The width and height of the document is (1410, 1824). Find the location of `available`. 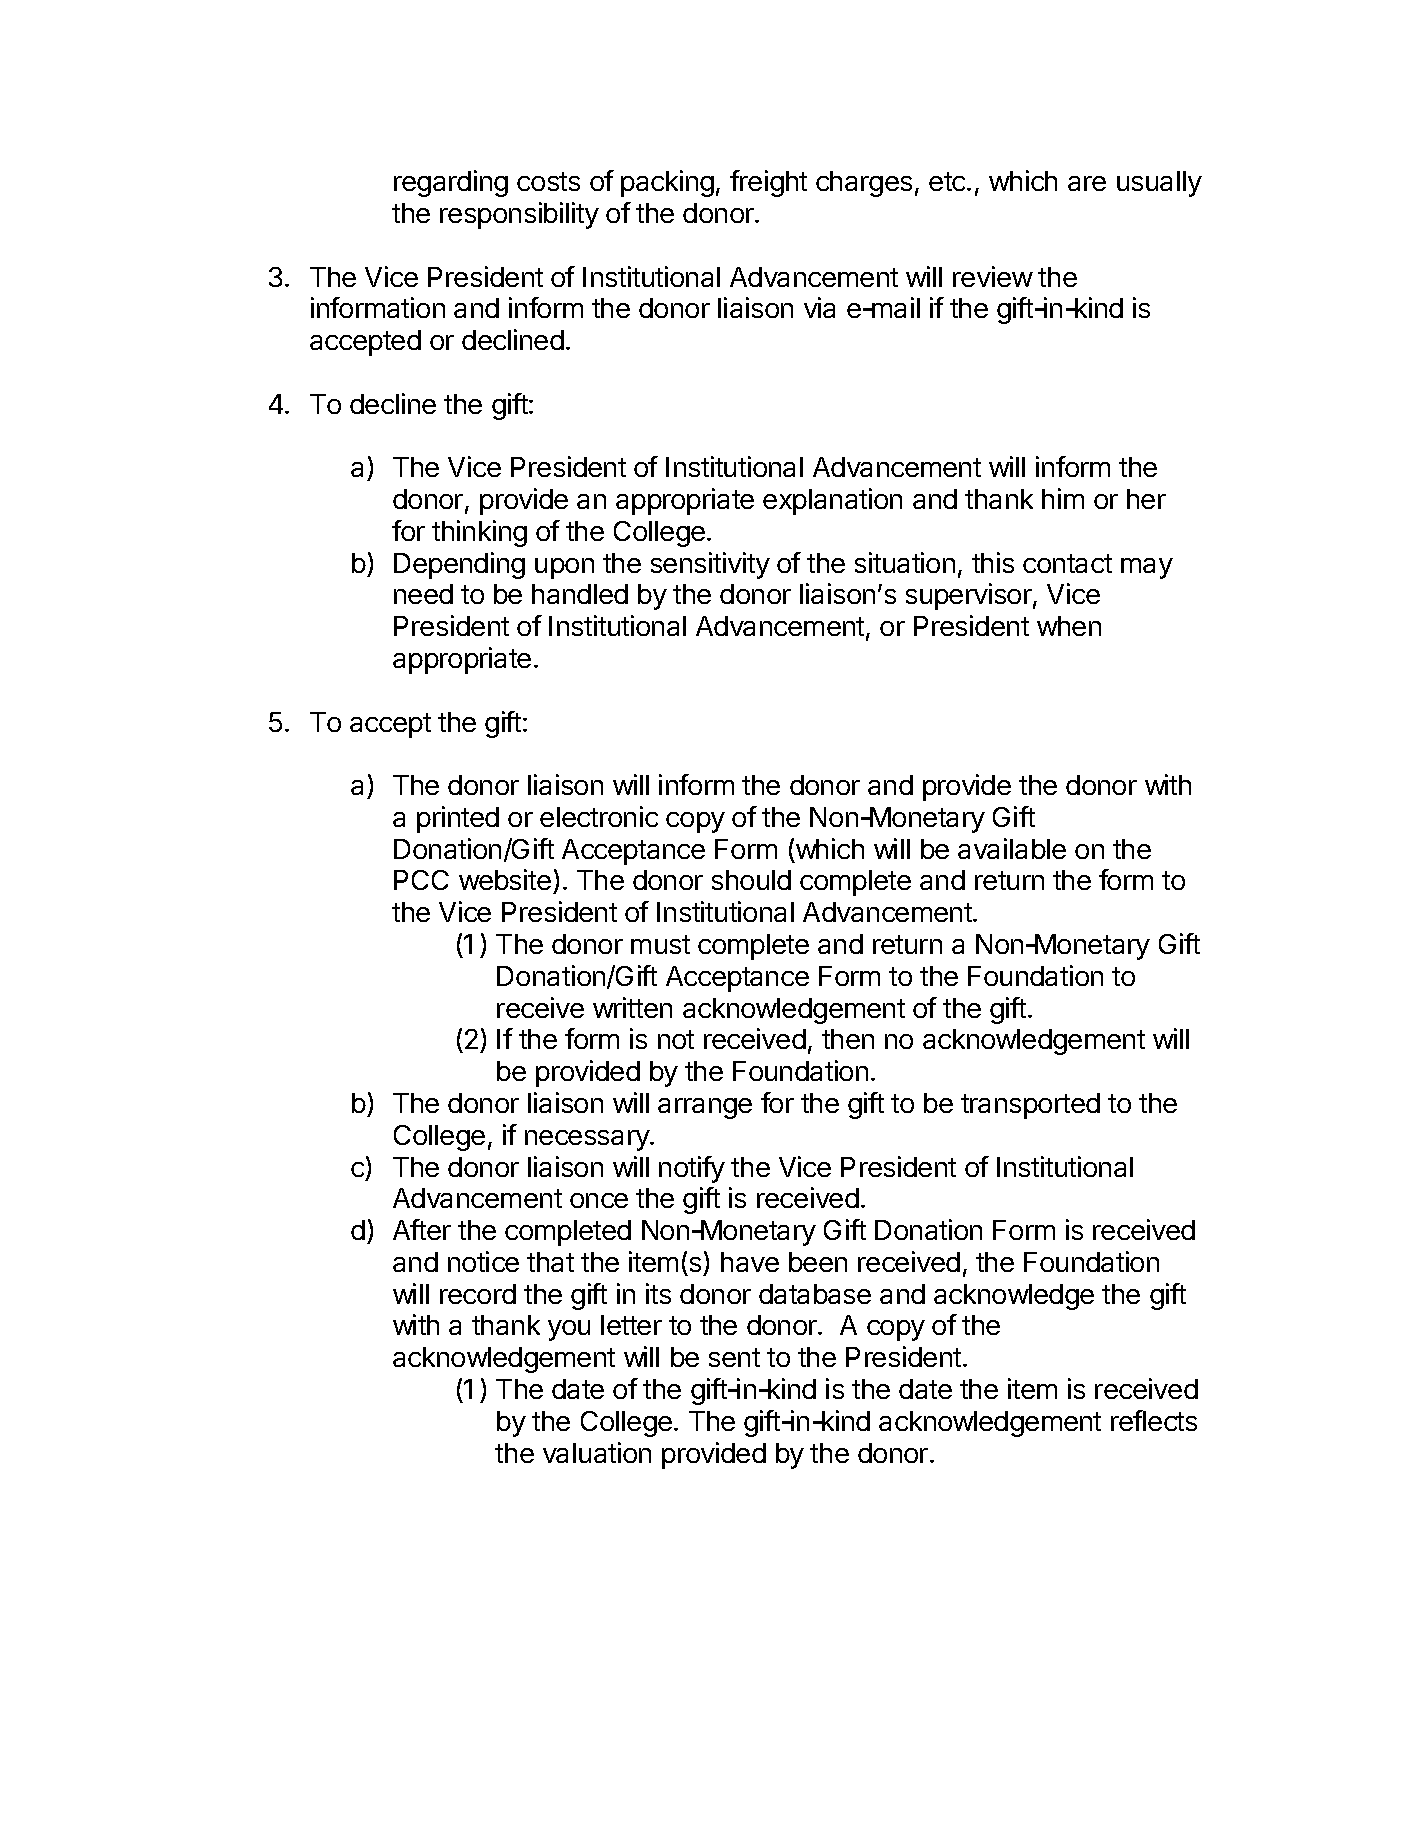

available is located at coordinates (1012, 848).
